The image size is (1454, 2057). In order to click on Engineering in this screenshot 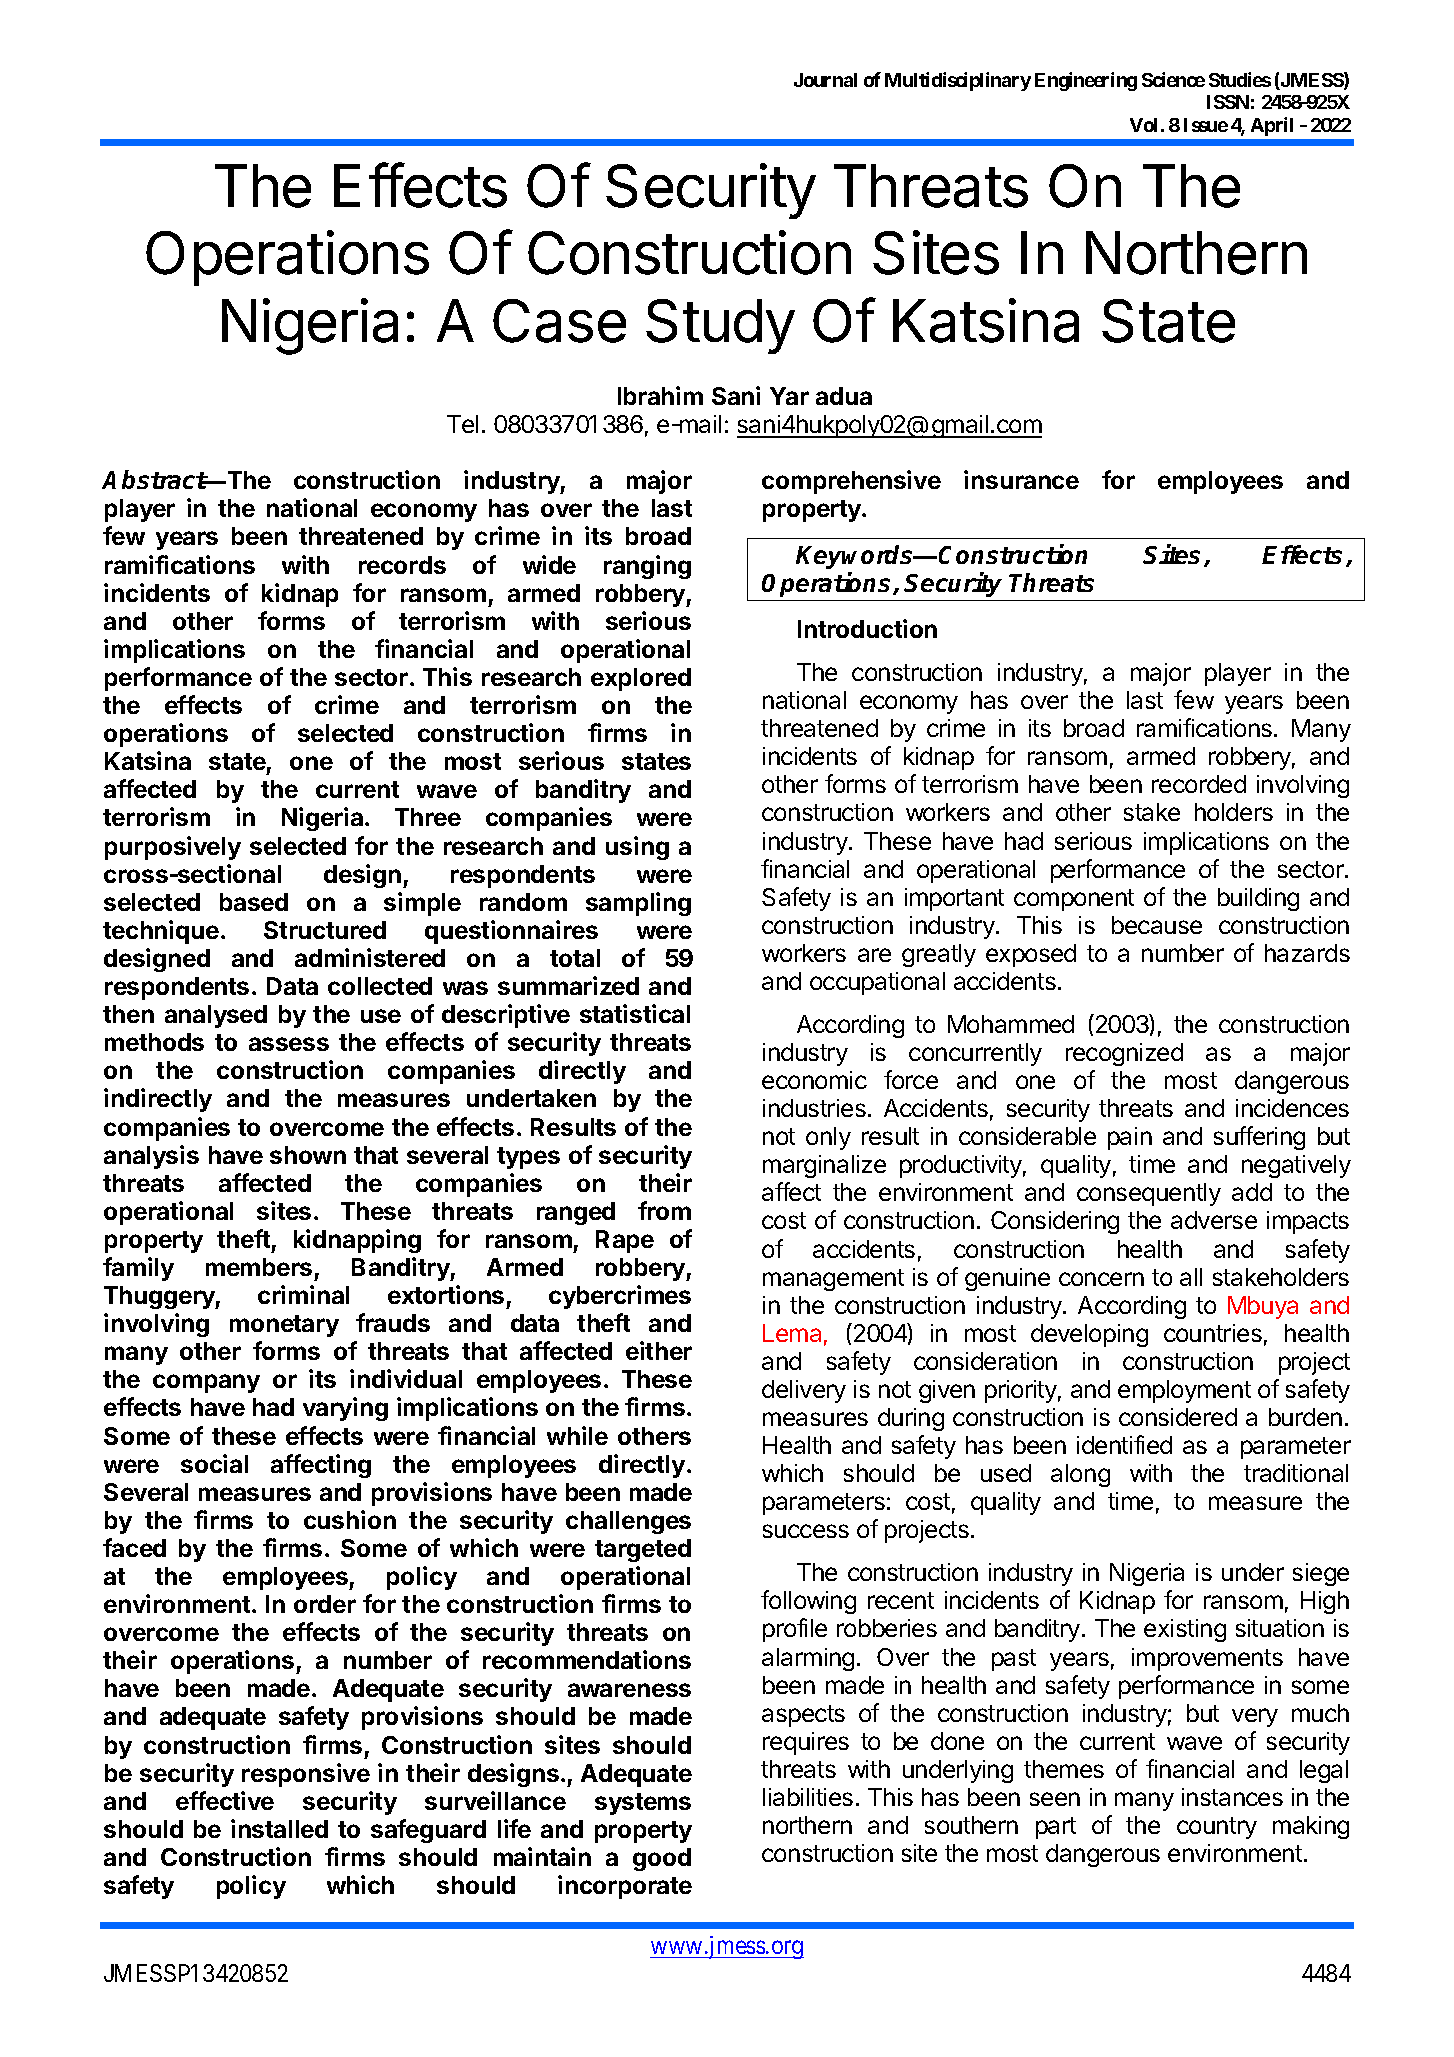, I will do `click(1086, 81)`.
